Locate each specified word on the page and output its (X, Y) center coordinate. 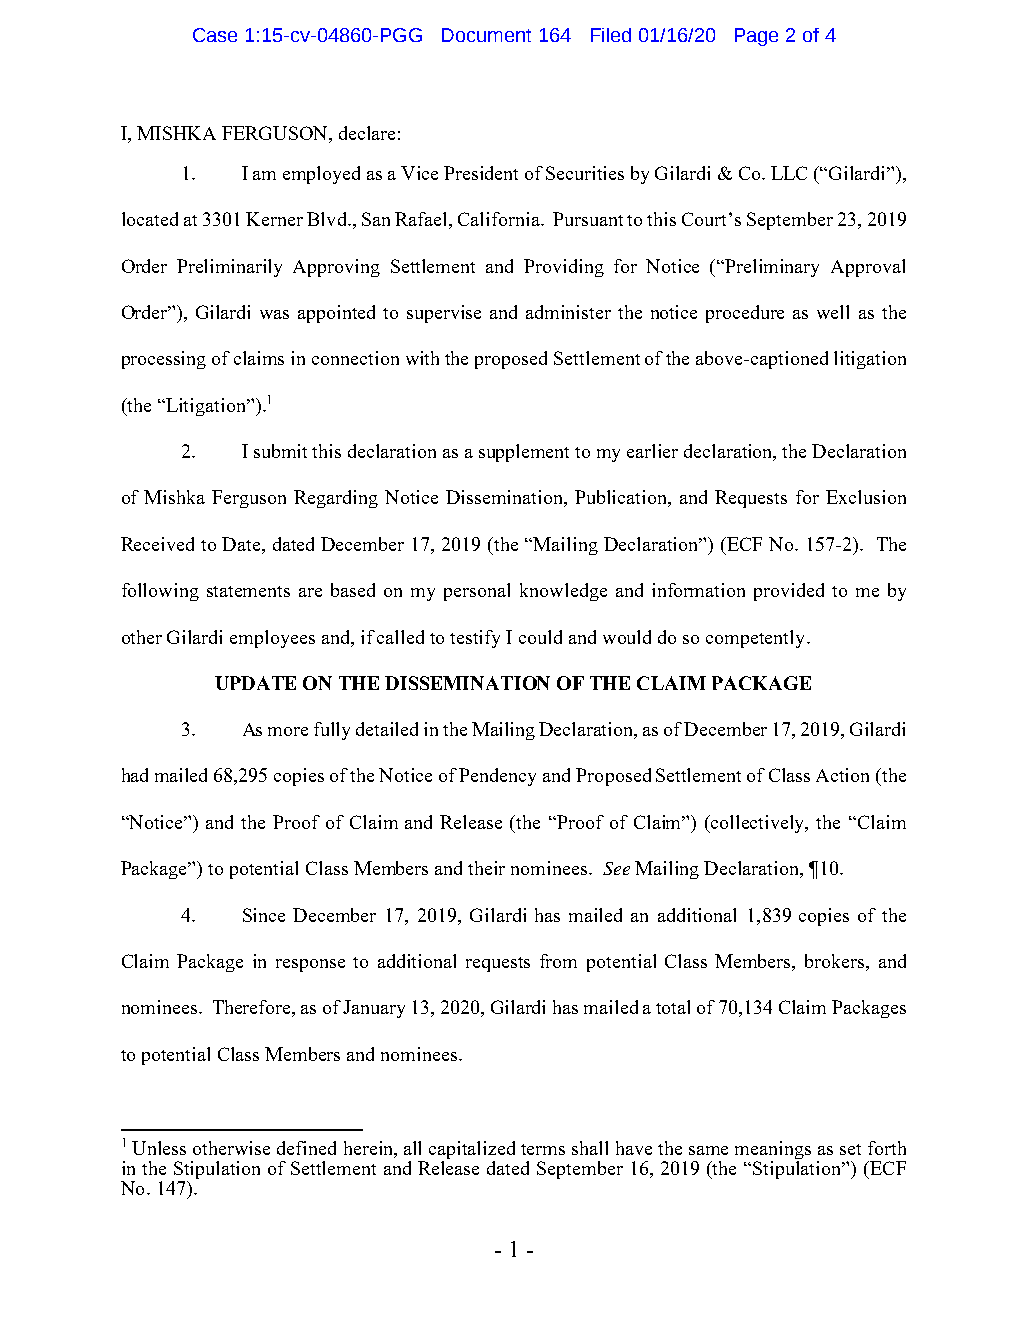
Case (215, 35)
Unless (159, 1148)
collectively (759, 824)
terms (543, 1149)
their (486, 868)
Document (486, 35)
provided (789, 592)
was (274, 314)
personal (477, 592)
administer (568, 312)
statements (248, 591)
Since (264, 915)
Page (756, 37)
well (833, 312)
